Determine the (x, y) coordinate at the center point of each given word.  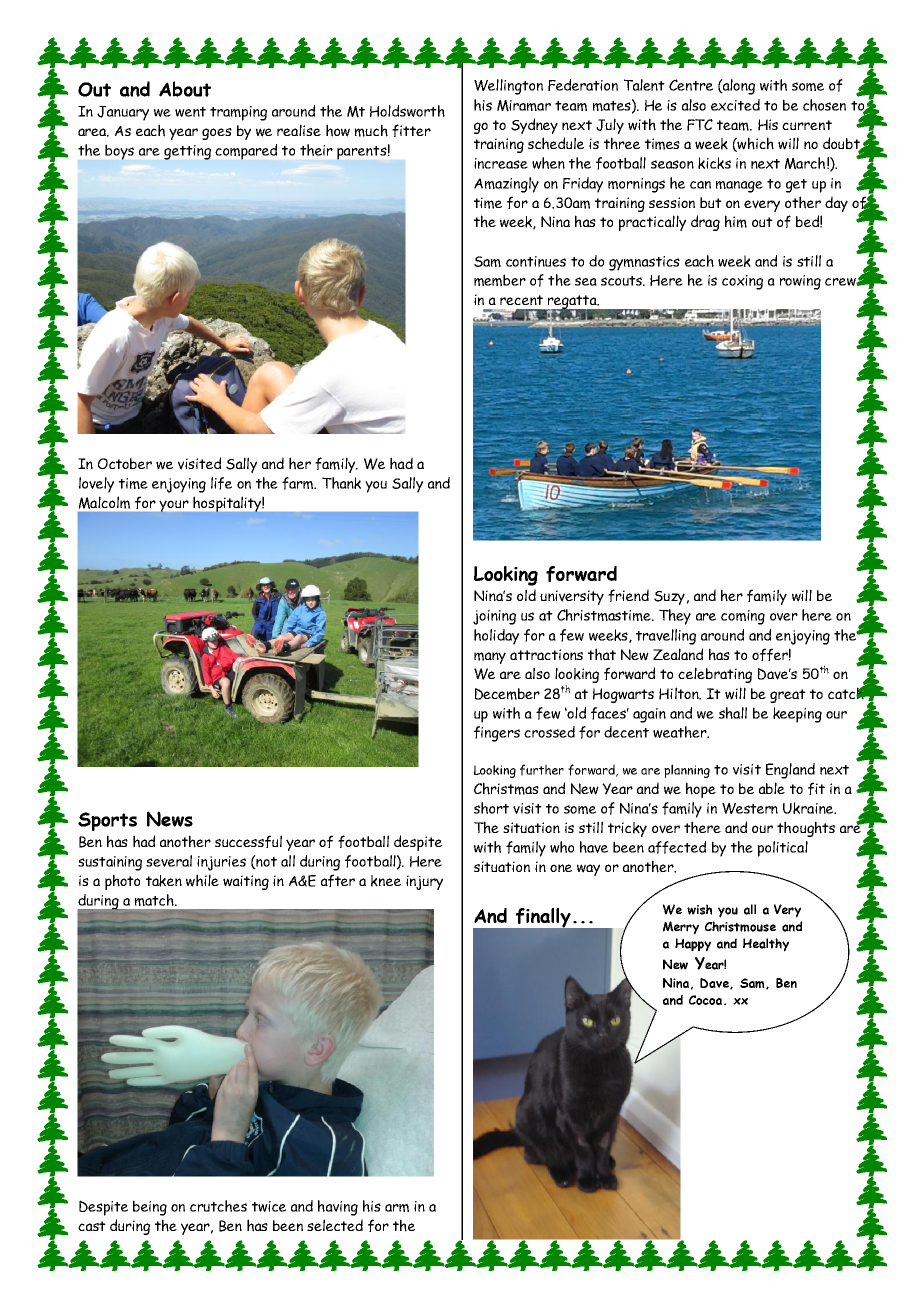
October (125, 463)
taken (164, 881)
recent (521, 300)
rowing (800, 282)
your (174, 506)
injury (424, 882)
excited (735, 105)
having (338, 1208)
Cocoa (707, 1000)
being (150, 1208)
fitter (411, 130)
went (190, 112)
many (490, 658)
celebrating (715, 675)
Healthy (766, 945)
